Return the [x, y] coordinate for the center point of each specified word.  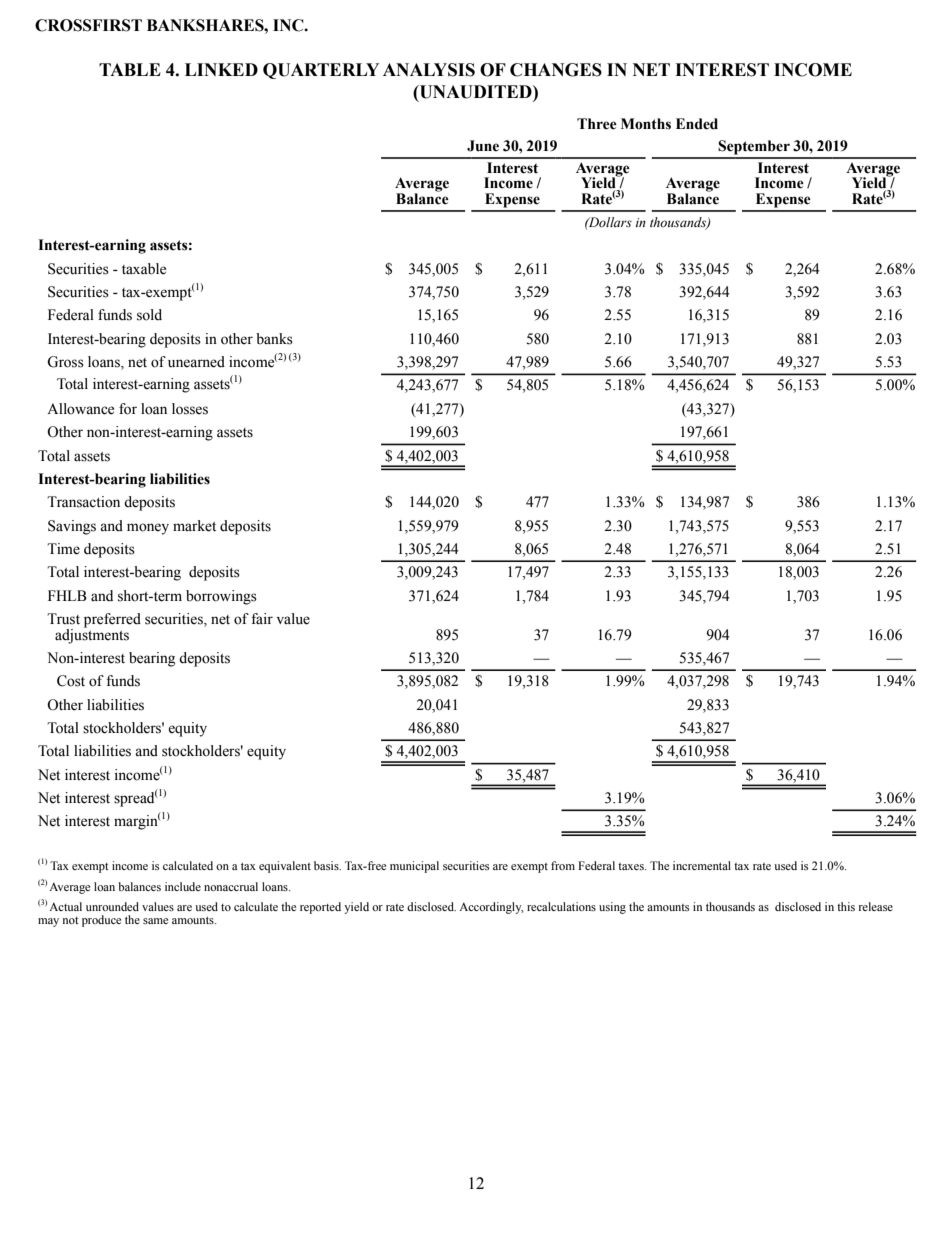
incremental [702, 865]
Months [646, 124]
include [183, 886]
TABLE [130, 69]
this [846, 906]
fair [262, 618]
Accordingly [491, 908]
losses [190, 409]
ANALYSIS [429, 70]
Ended [697, 124]
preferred [112, 620]
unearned [196, 362]
